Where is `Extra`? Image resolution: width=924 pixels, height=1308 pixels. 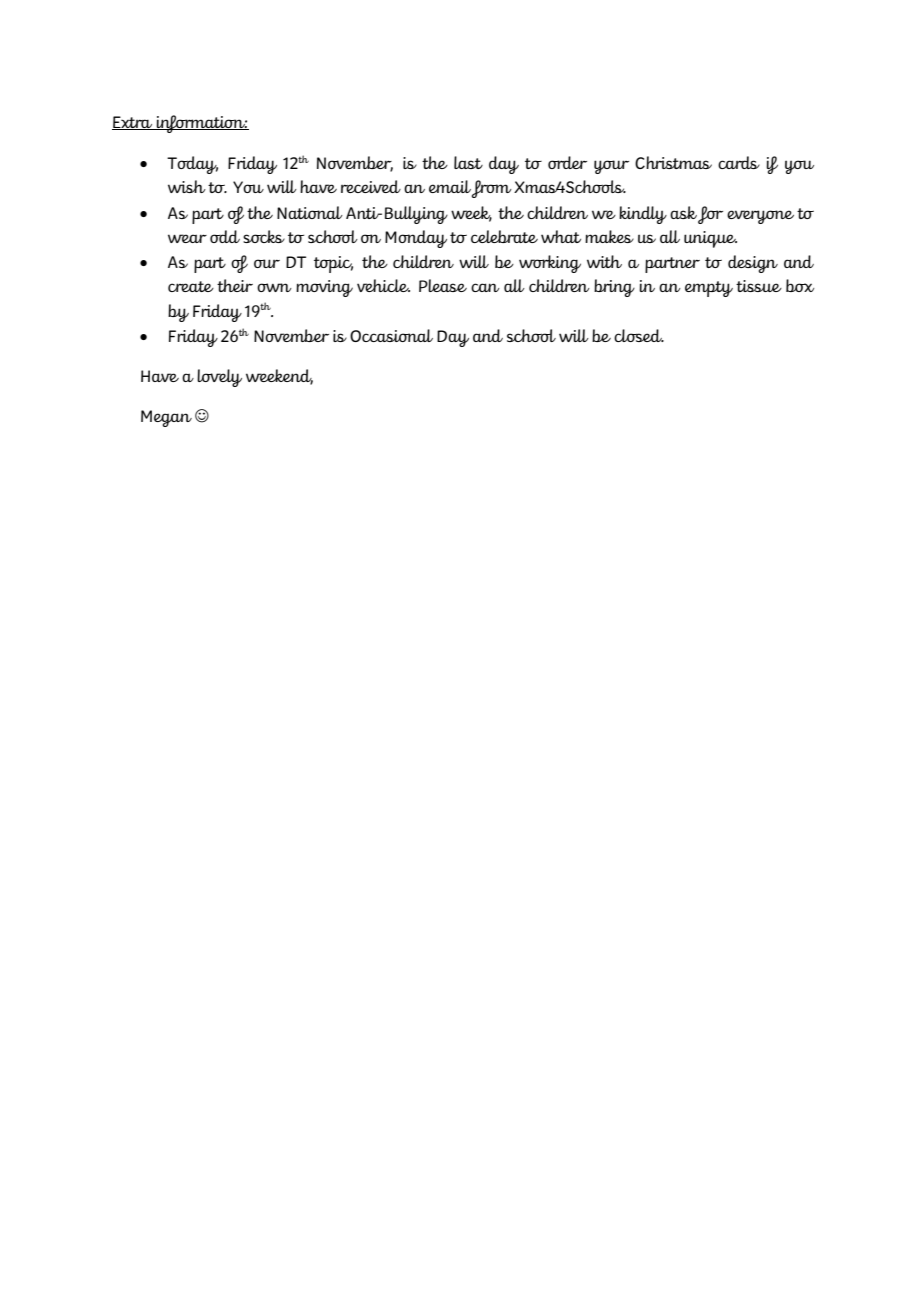
Extra is located at coordinates (133, 123).
